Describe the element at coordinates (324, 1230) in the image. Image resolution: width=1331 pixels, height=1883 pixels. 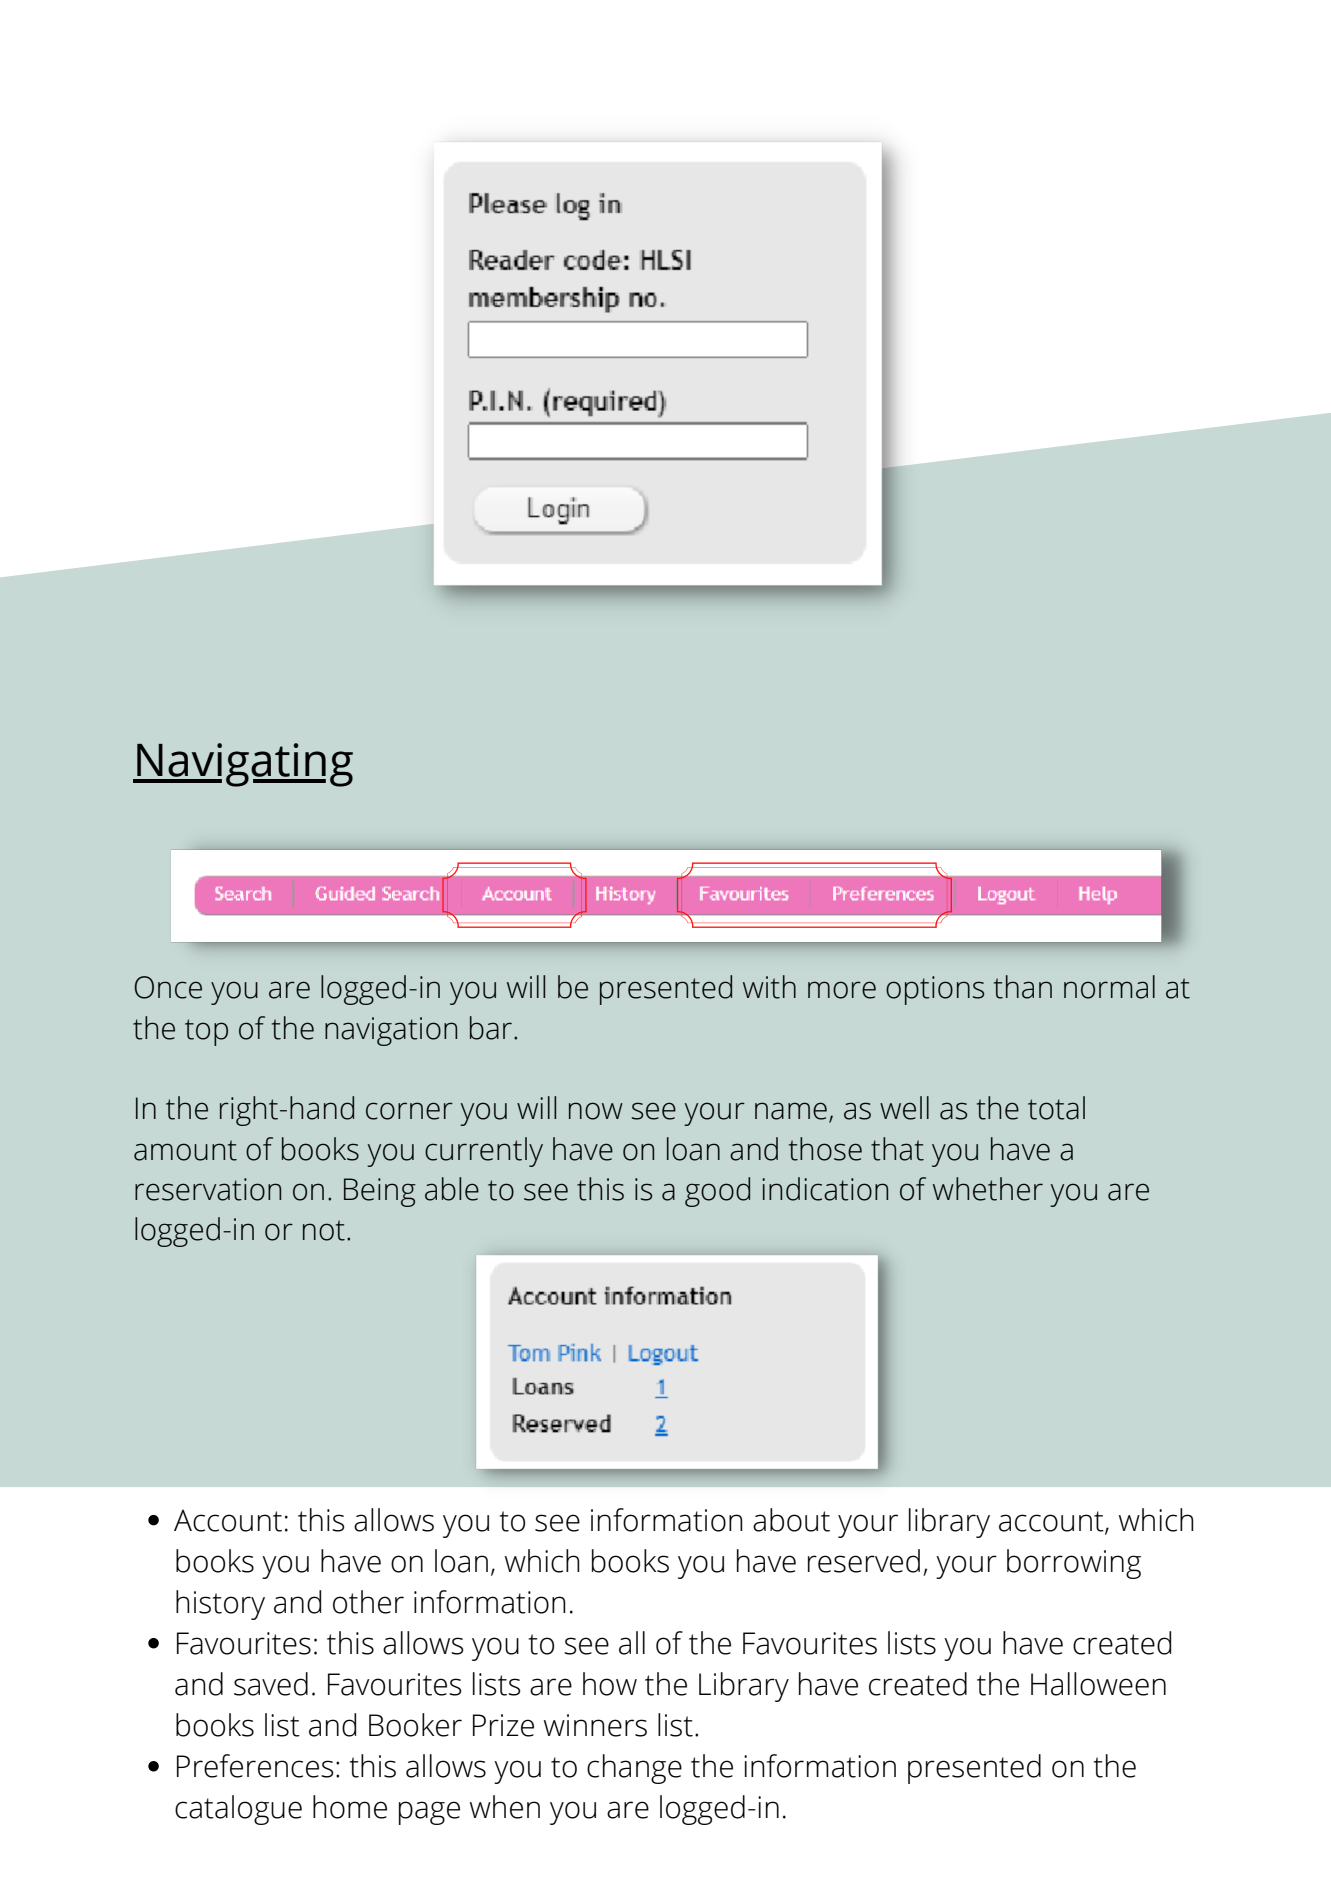
I see `not` at that location.
